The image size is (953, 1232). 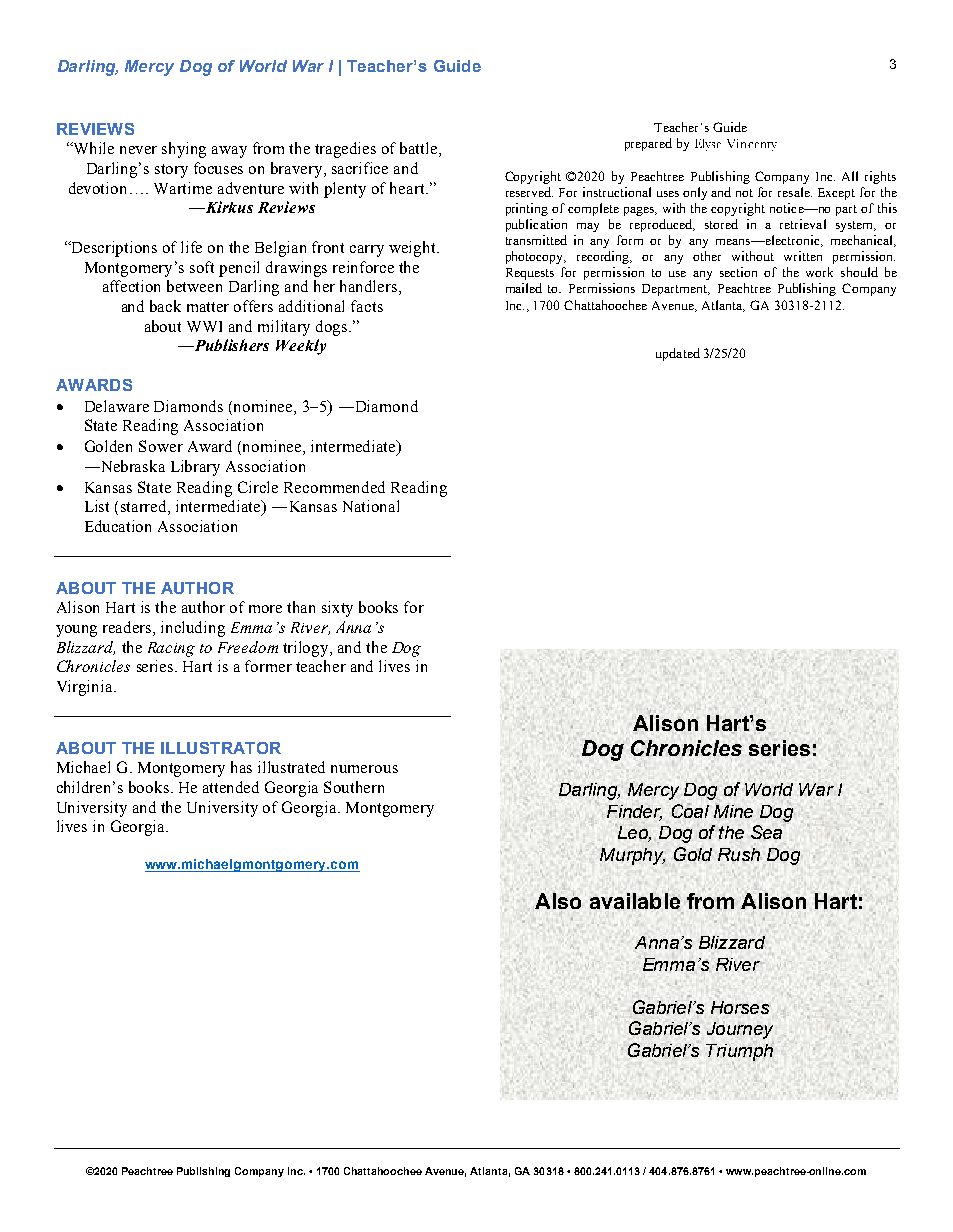 I want to click on sixty, so click(x=337, y=609).
